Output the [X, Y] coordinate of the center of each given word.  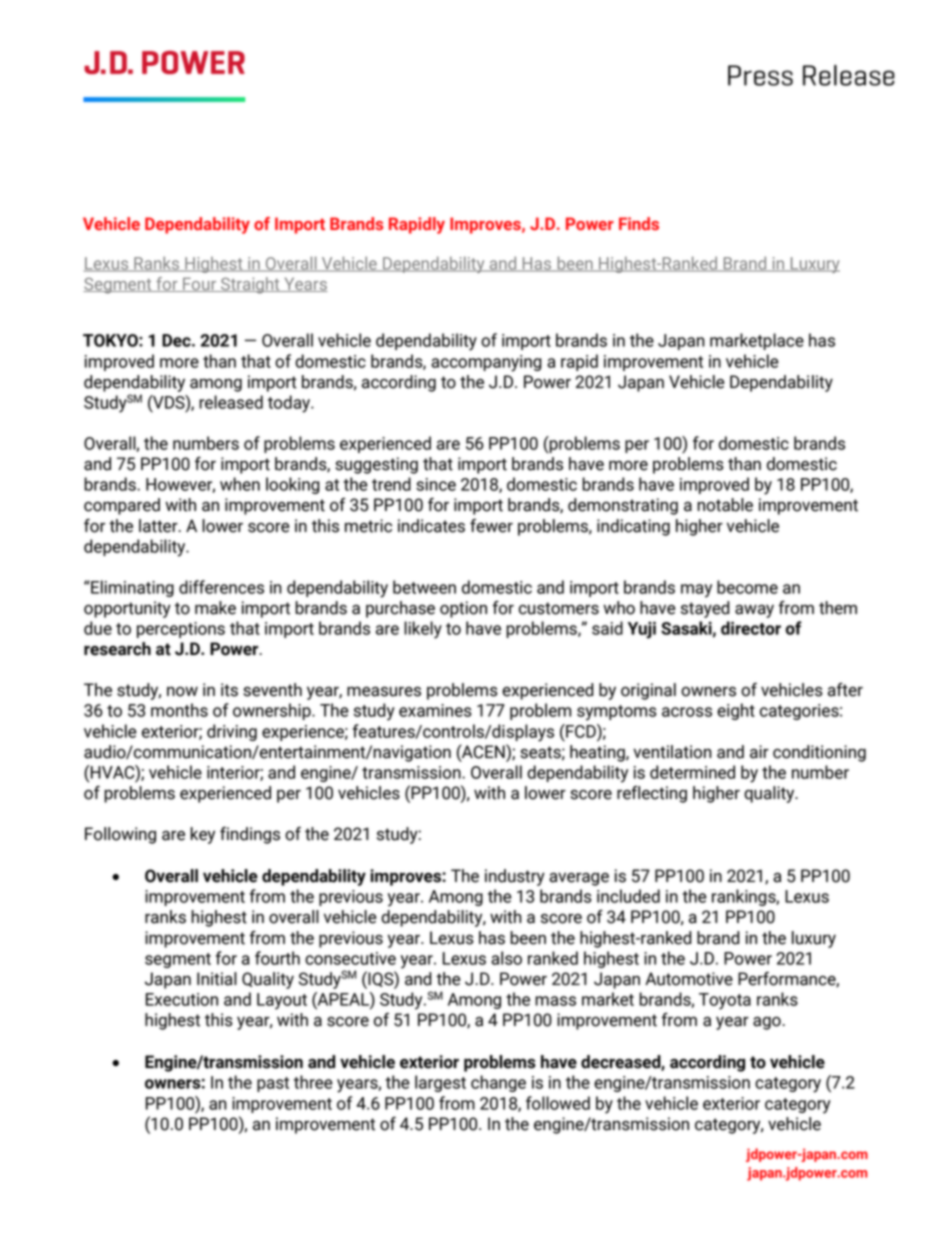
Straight [250, 285]
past [273, 1084]
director [751, 628]
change [498, 1083]
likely [423, 630]
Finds [639, 223]
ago [768, 1023]
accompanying [486, 363]
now [182, 692]
